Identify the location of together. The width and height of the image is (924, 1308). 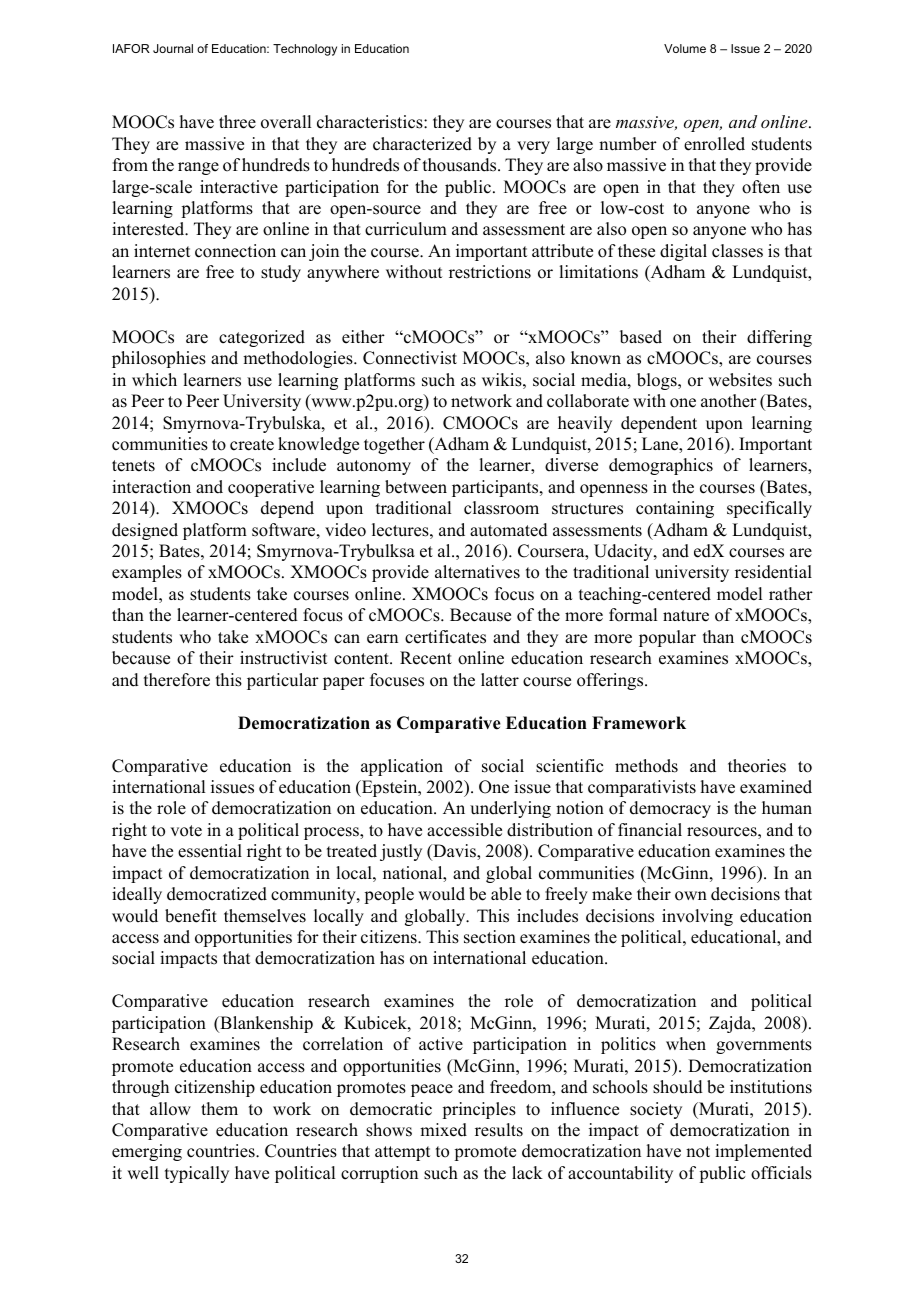
(394, 445).
